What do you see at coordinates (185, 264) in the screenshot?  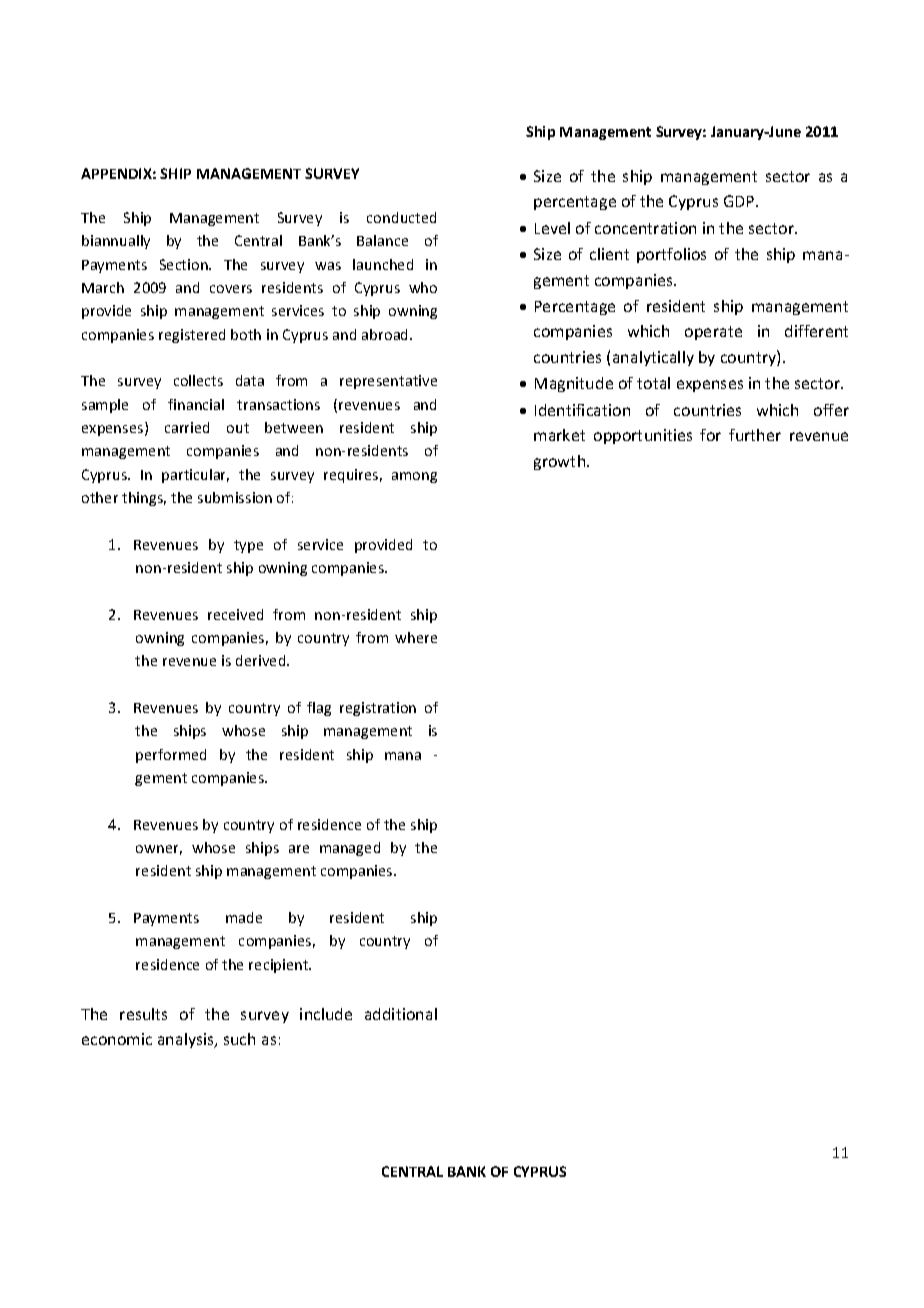 I see `Section` at bounding box center [185, 264].
